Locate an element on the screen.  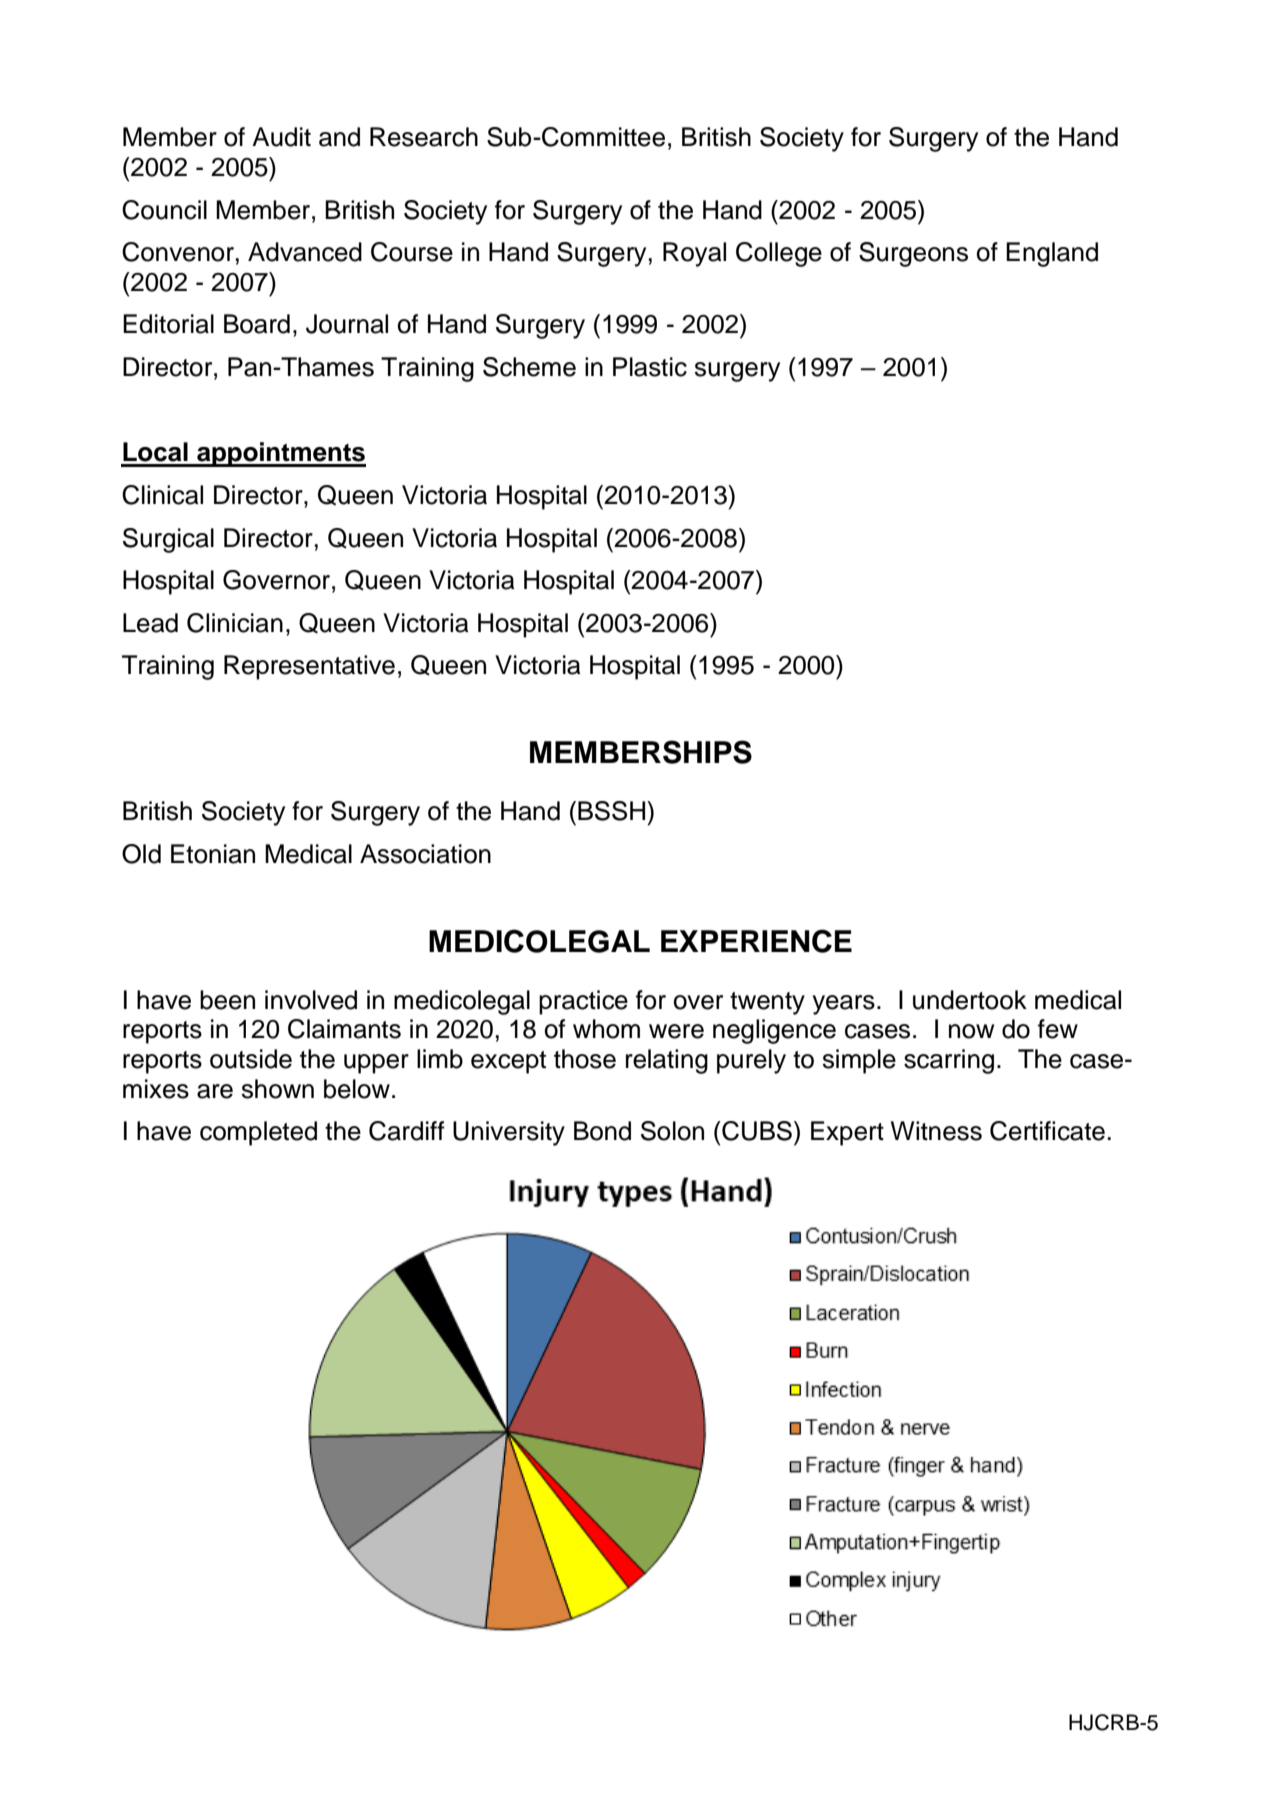
shown is located at coordinates (277, 1089).
